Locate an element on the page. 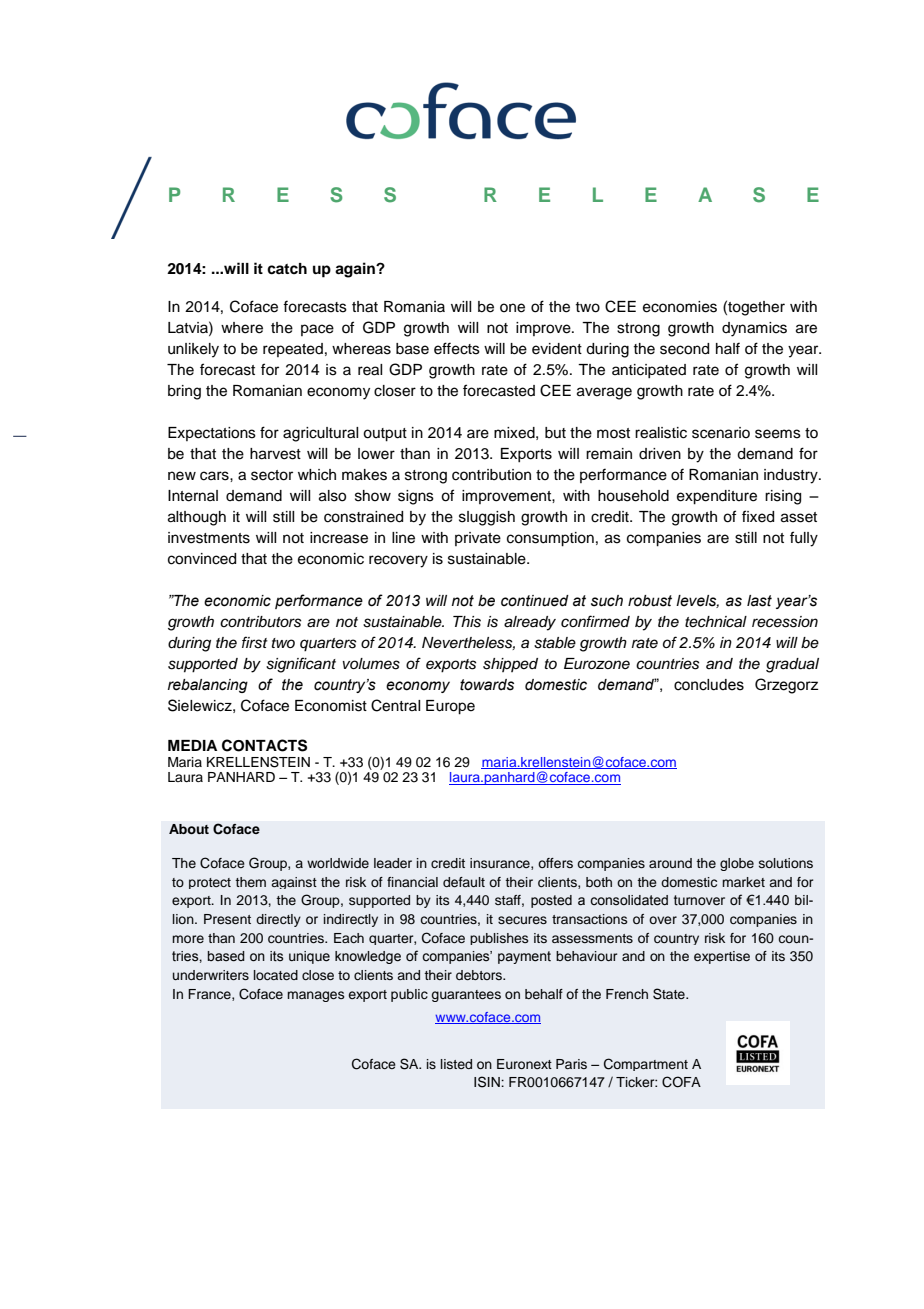  globe is located at coordinates (737, 864).
